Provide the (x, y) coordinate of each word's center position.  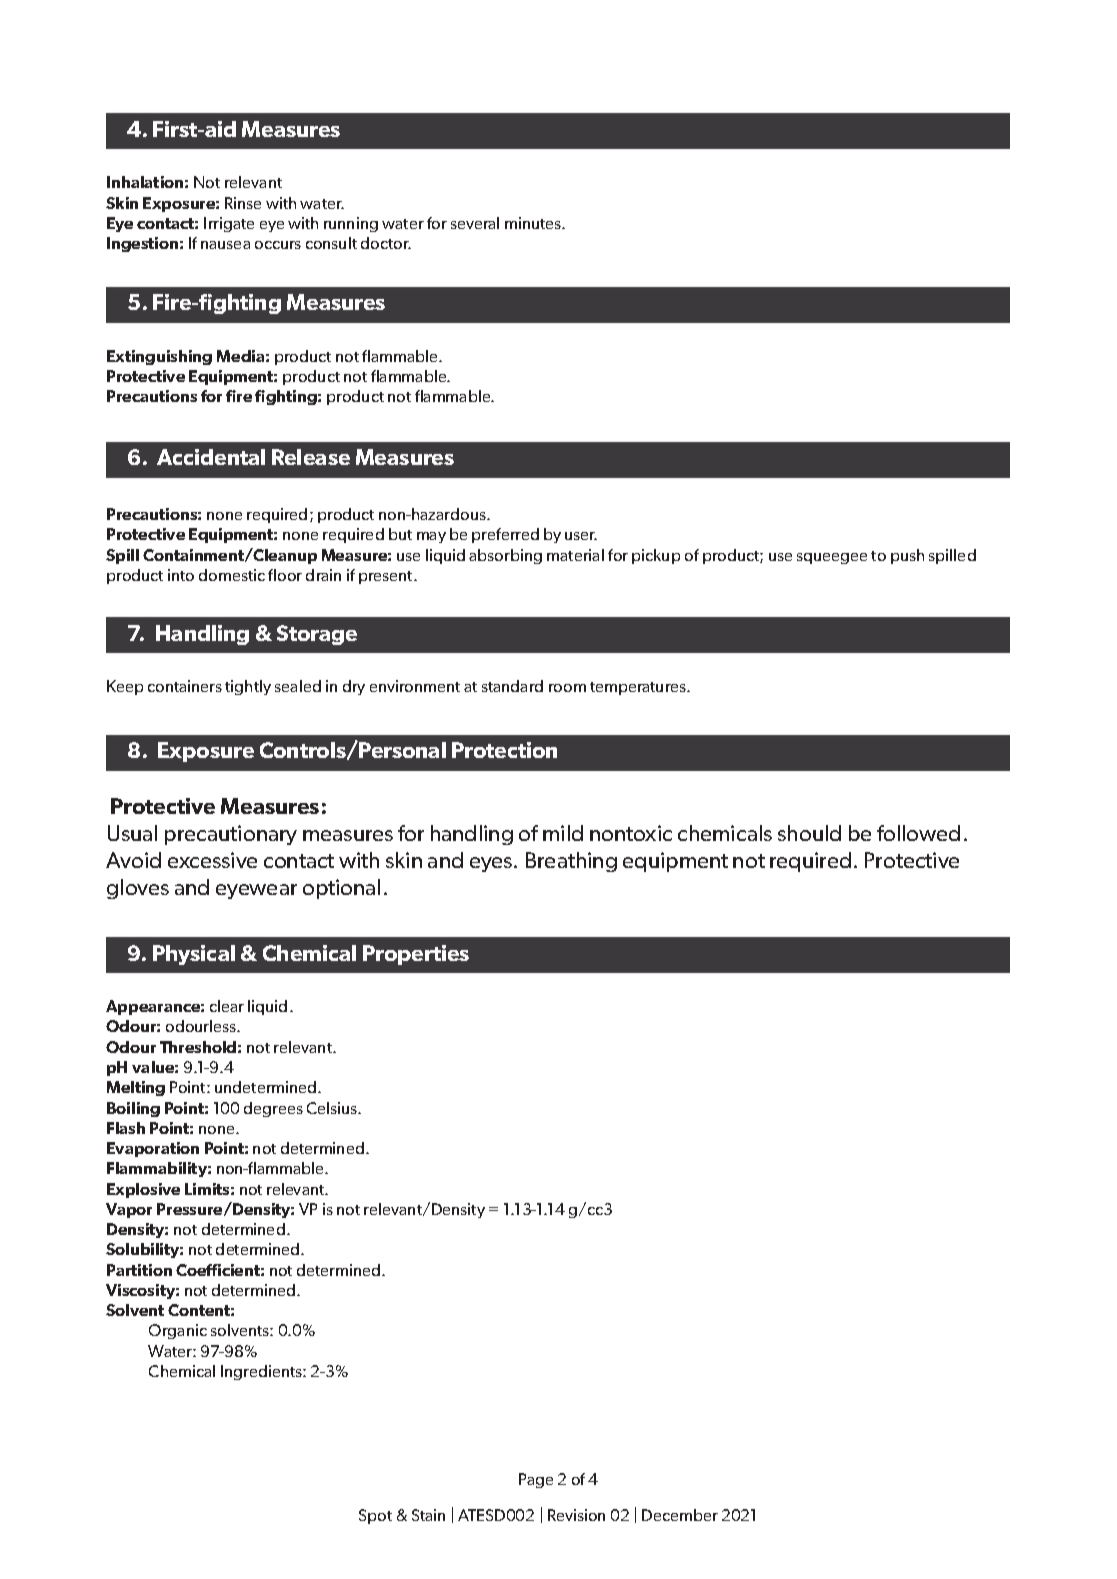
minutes (534, 223)
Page (536, 1480)
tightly (248, 687)
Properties (416, 955)
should (809, 833)
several (475, 223)
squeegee (832, 558)
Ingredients (262, 1372)
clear (227, 1006)
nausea (225, 245)
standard (512, 686)
